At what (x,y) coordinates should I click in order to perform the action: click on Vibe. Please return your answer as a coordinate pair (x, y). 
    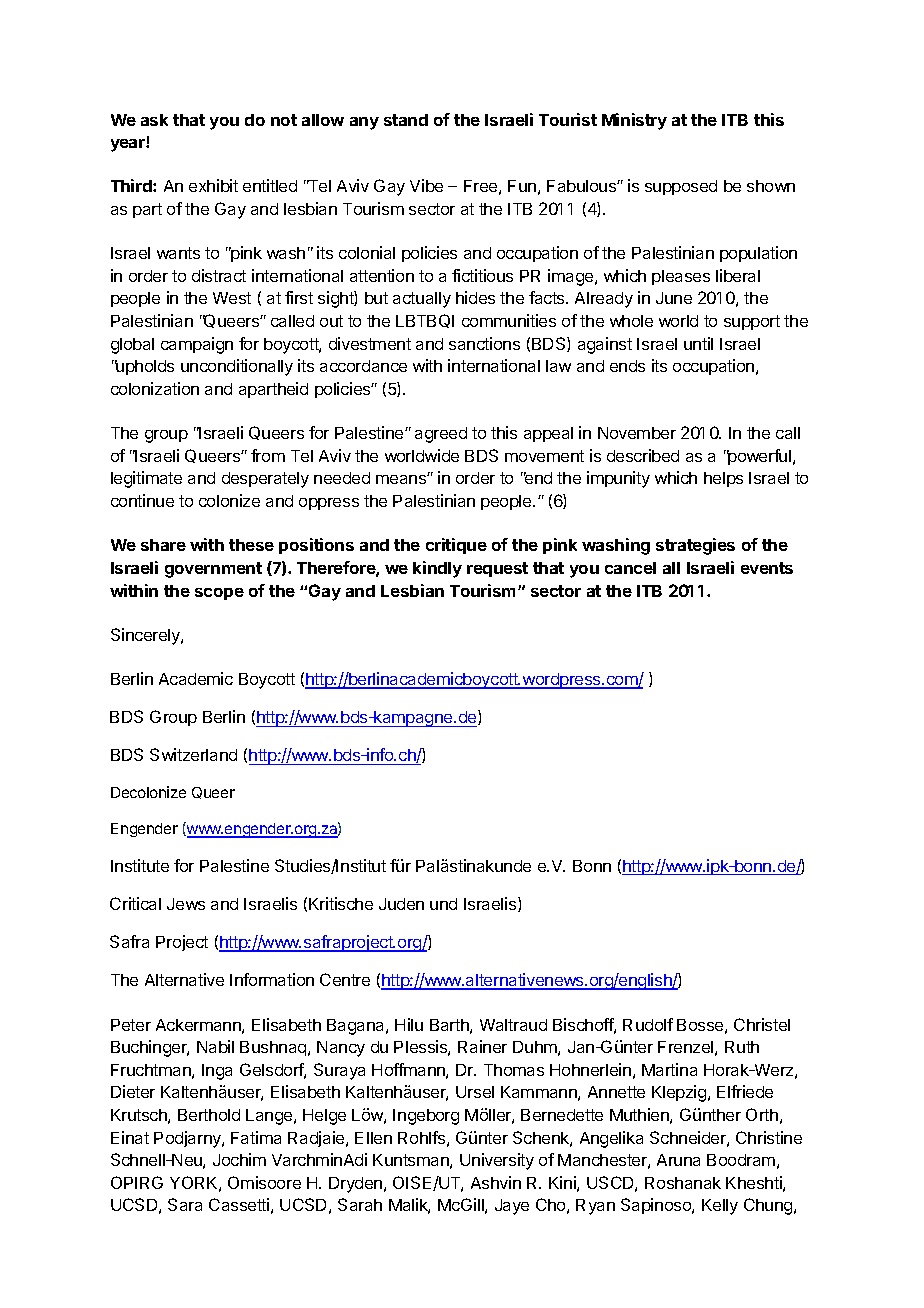
    Looking at the image, I should click on (426, 185).
